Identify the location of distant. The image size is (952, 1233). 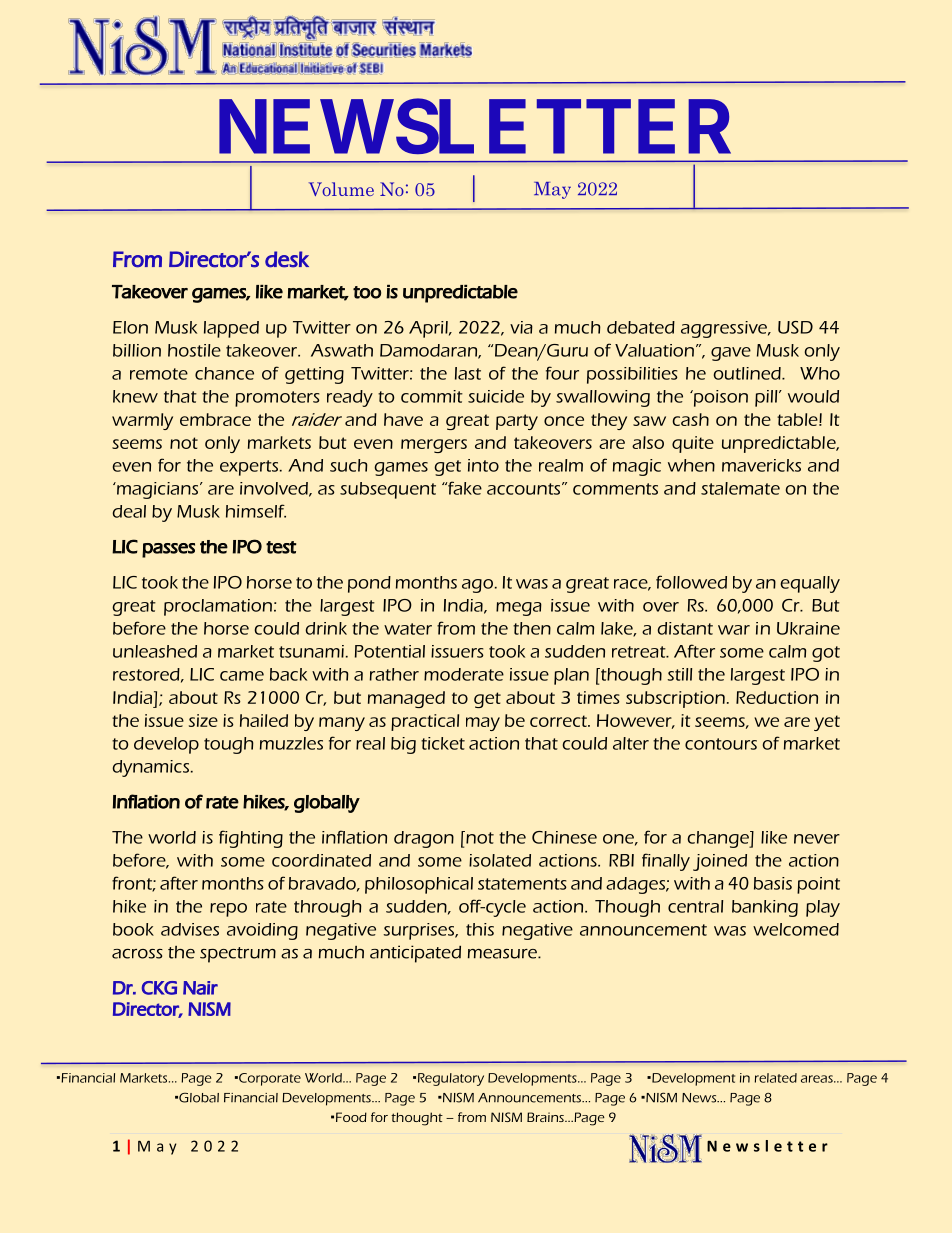
(685, 628).
